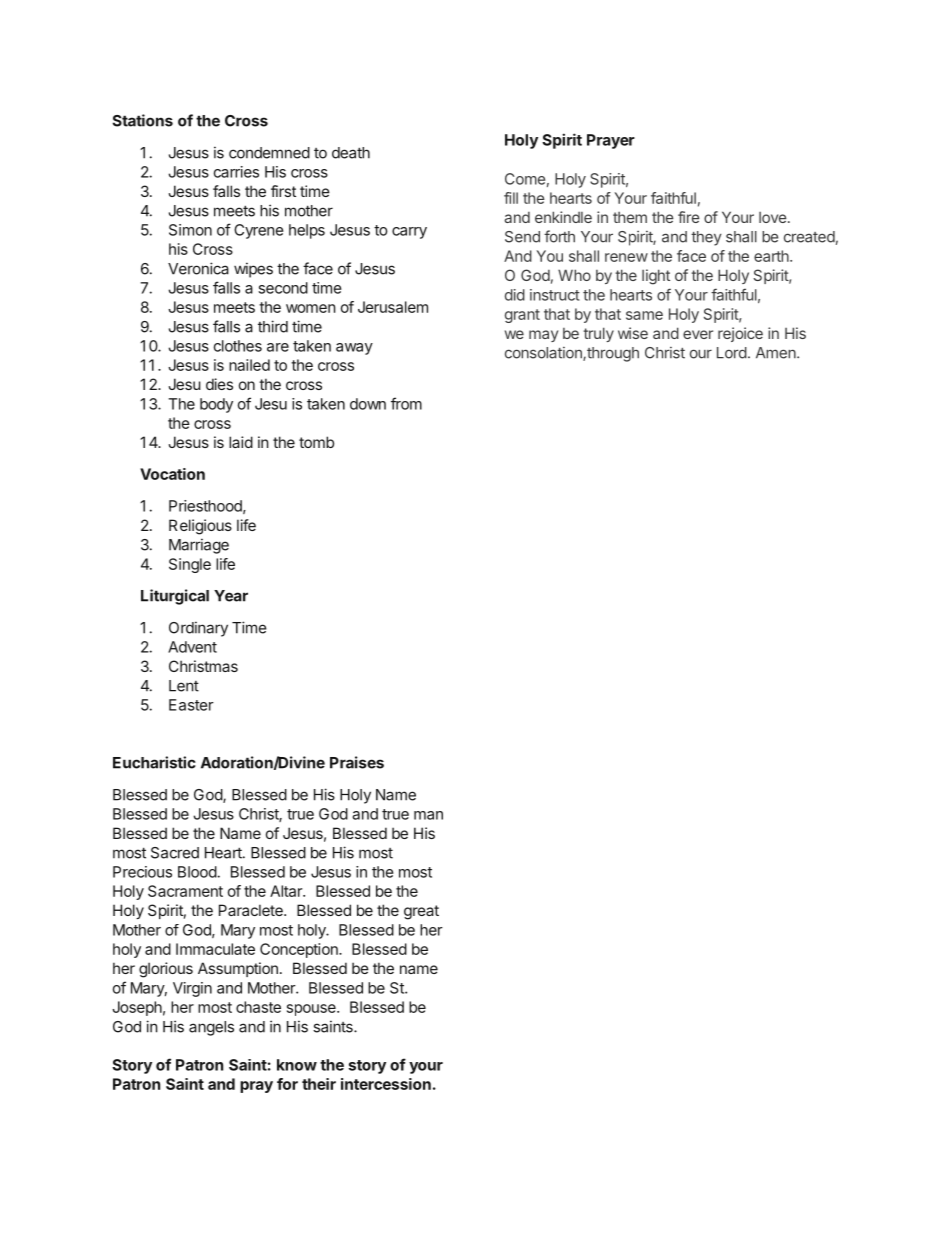 This image has width=952, height=1233. I want to click on from, so click(406, 403).
